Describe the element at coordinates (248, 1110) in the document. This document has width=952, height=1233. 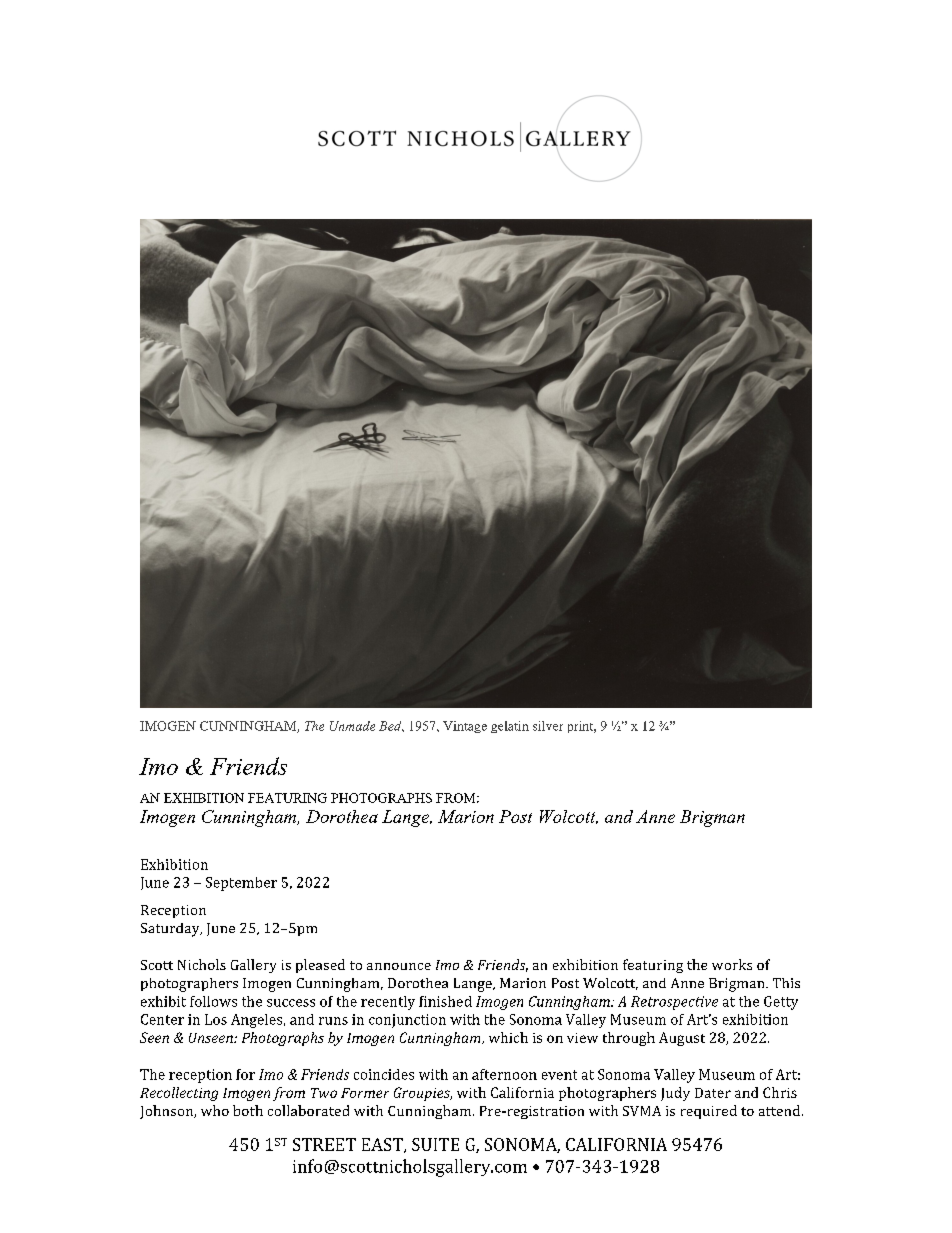
I see `both` at that location.
